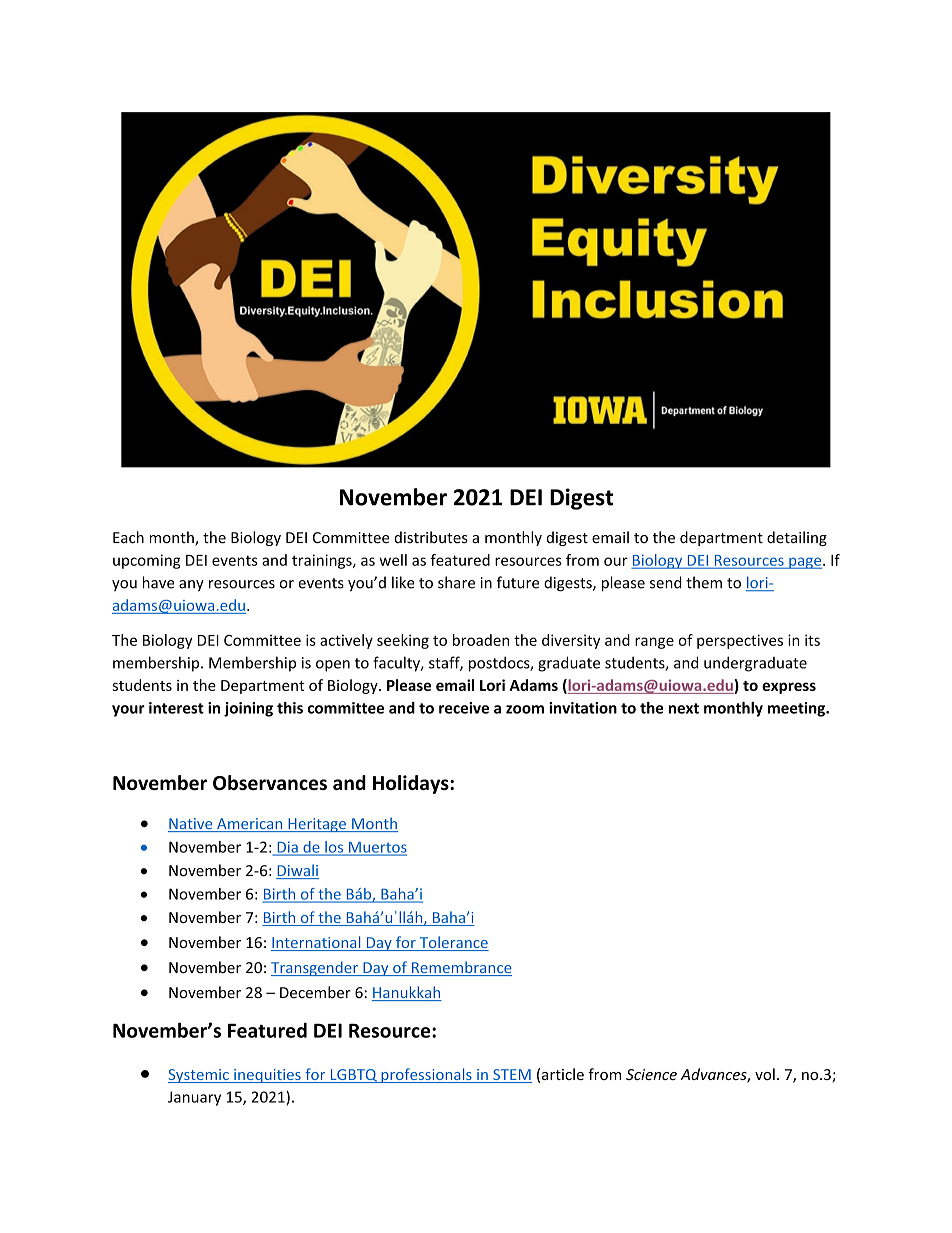 Image resolution: width=952 pixels, height=1233 pixels. I want to click on Holidays, so click(412, 784).
